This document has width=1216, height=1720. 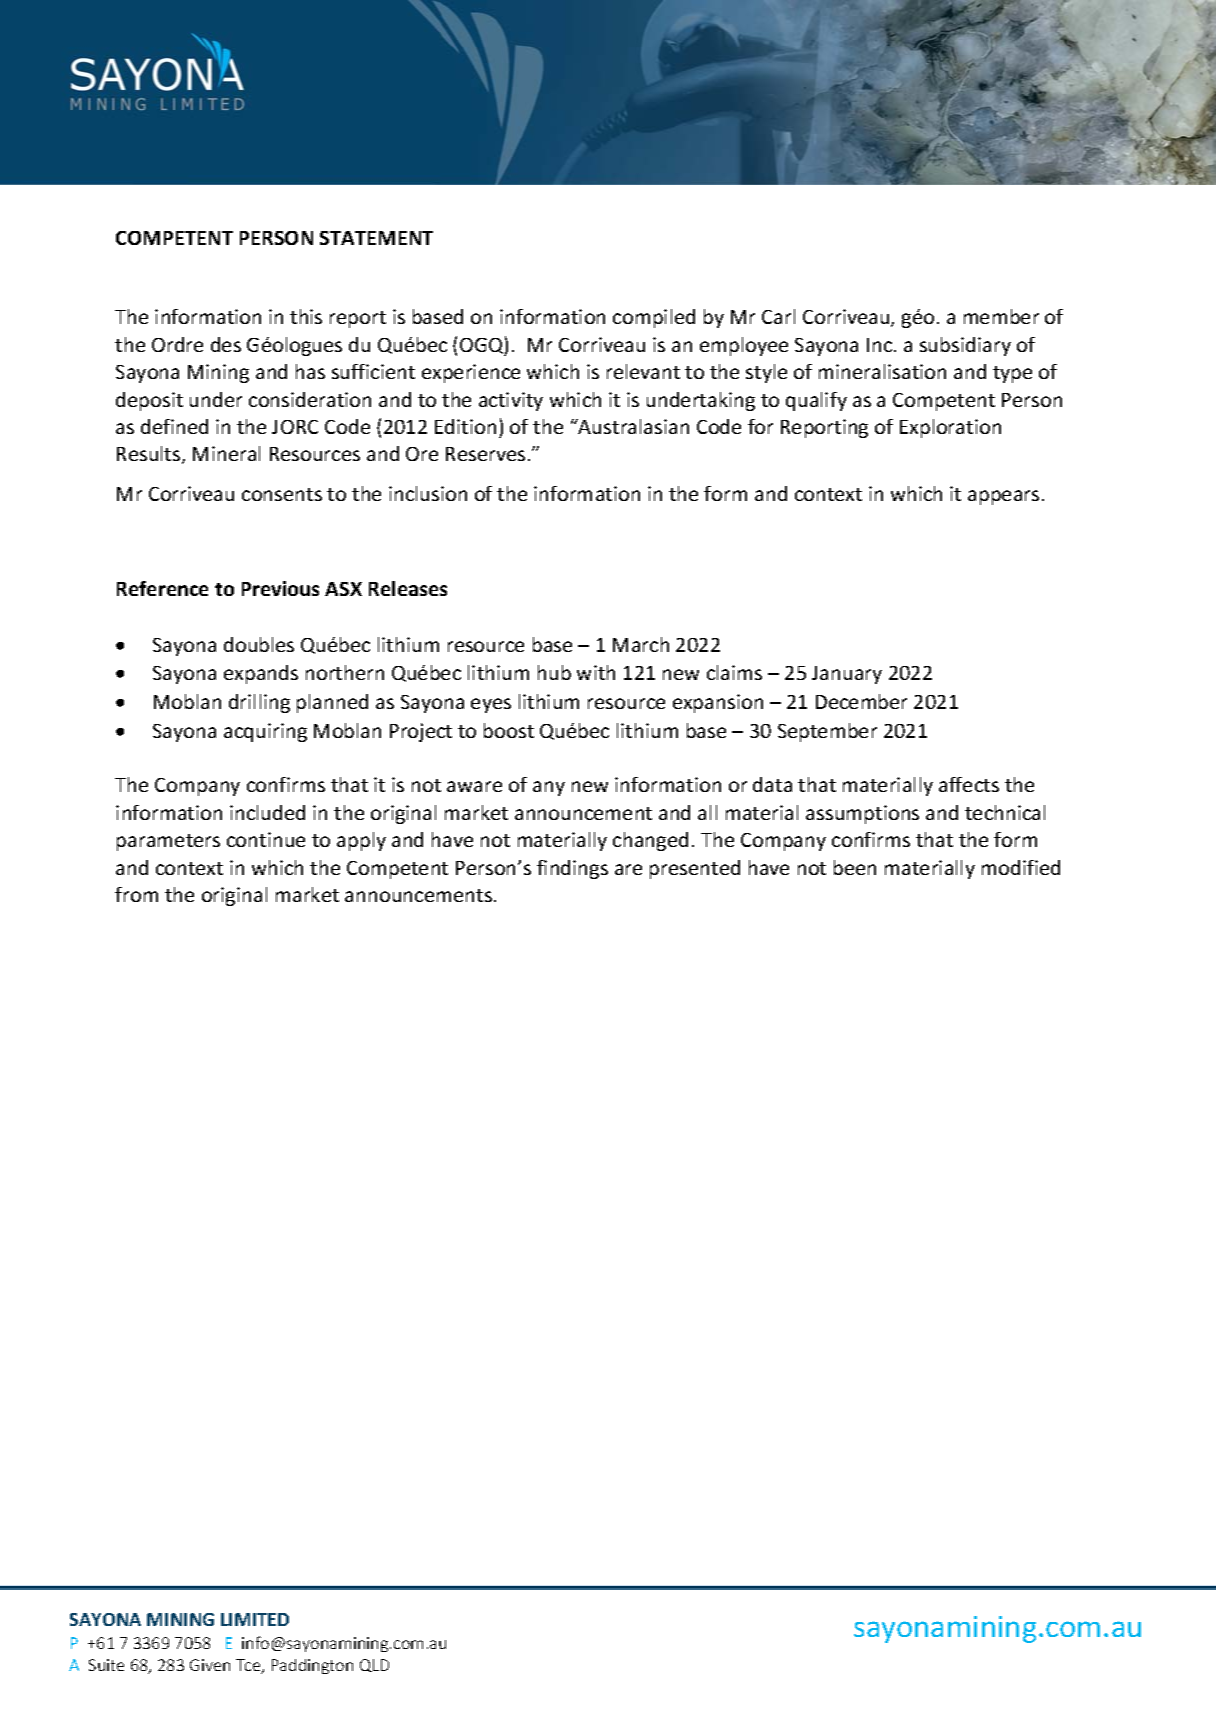 I want to click on des, so click(x=226, y=344).
